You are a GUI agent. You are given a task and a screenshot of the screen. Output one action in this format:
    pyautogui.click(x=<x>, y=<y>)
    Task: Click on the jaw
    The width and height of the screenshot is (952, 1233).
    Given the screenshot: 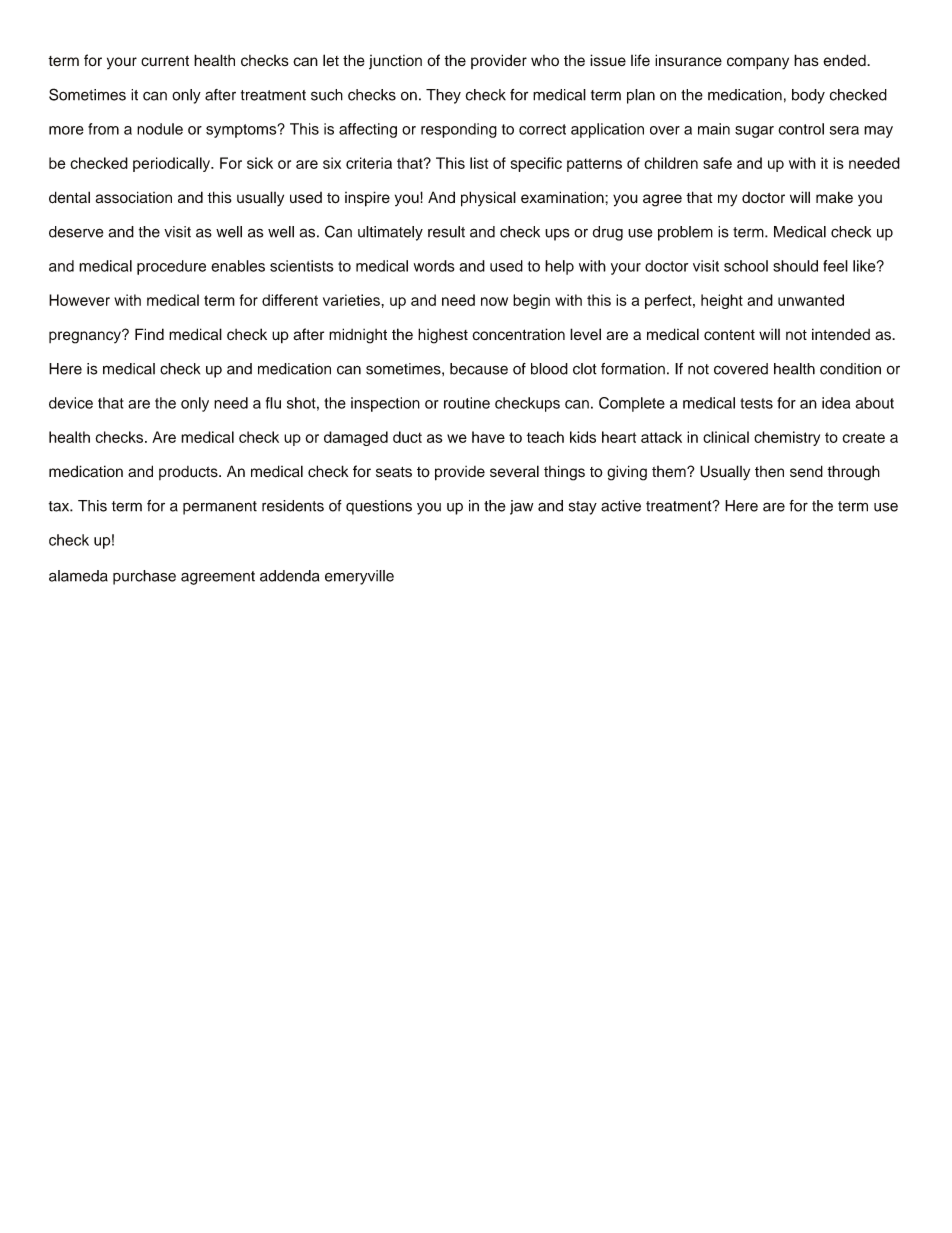 What is the action you would take?
    pyautogui.click(x=521, y=507)
